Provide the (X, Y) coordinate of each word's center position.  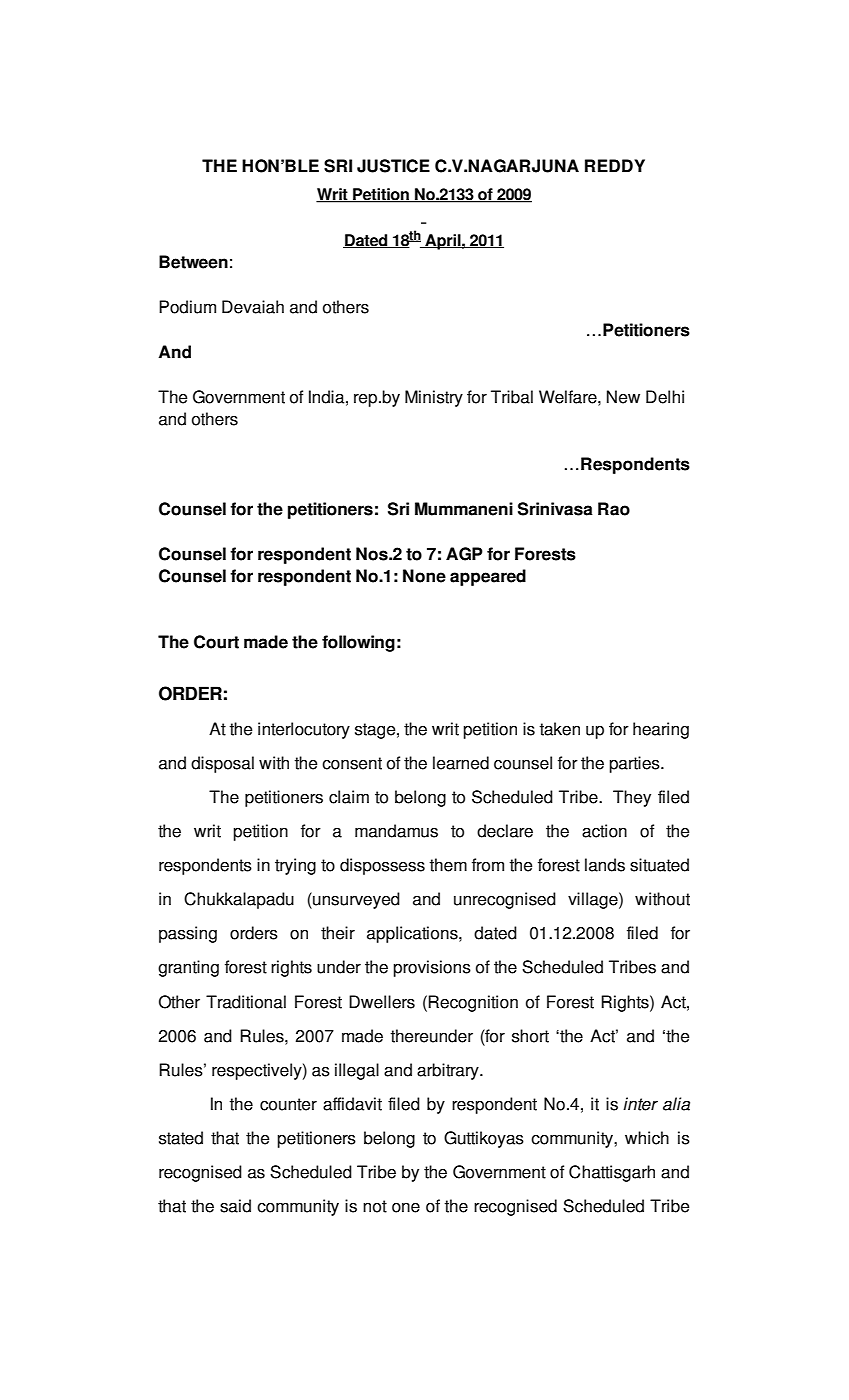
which (647, 1138)
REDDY (615, 165)
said (235, 1206)
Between (193, 262)
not (375, 1206)
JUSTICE (393, 166)
